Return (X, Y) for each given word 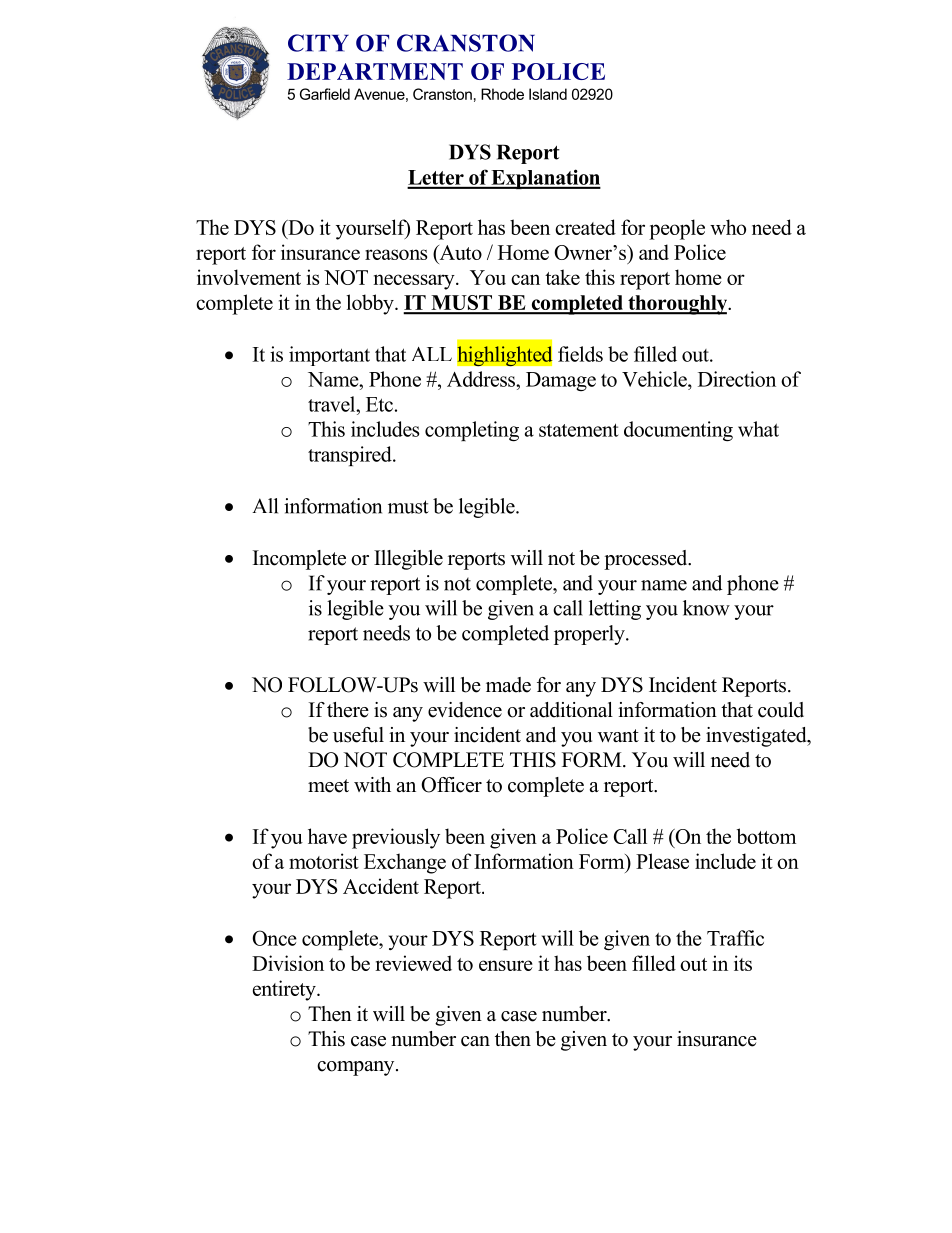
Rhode (502, 94)
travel (333, 404)
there (348, 710)
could (781, 710)
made (508, 685)
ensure (506, 965)
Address (482, 379)
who (728, 227)
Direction (737, 379)
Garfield (325, 94)
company (357, 1068)
